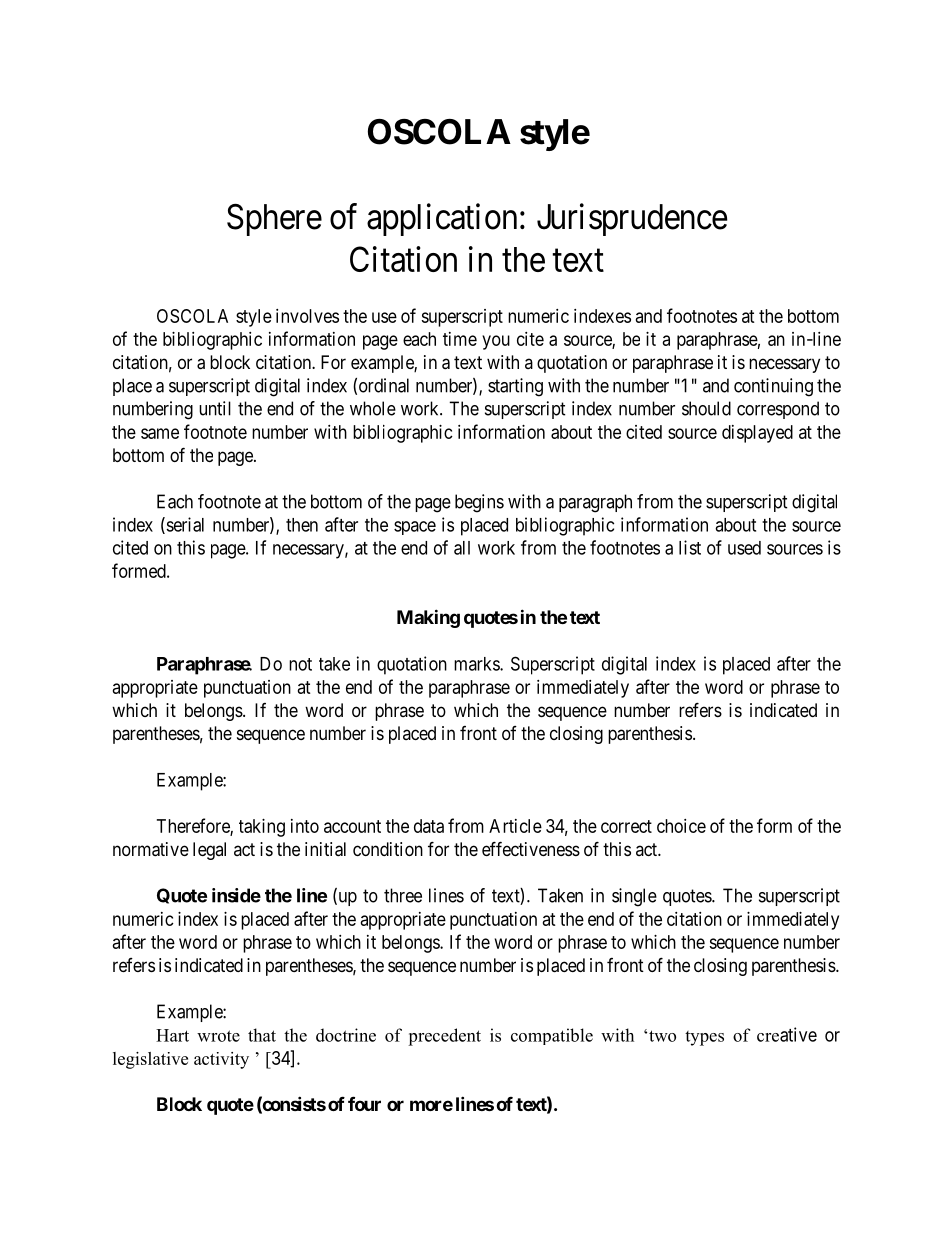 The height and width of the document is (1233, 952). Describe the element at coordinates (302, 525) in the document. I see `then` at that location.
